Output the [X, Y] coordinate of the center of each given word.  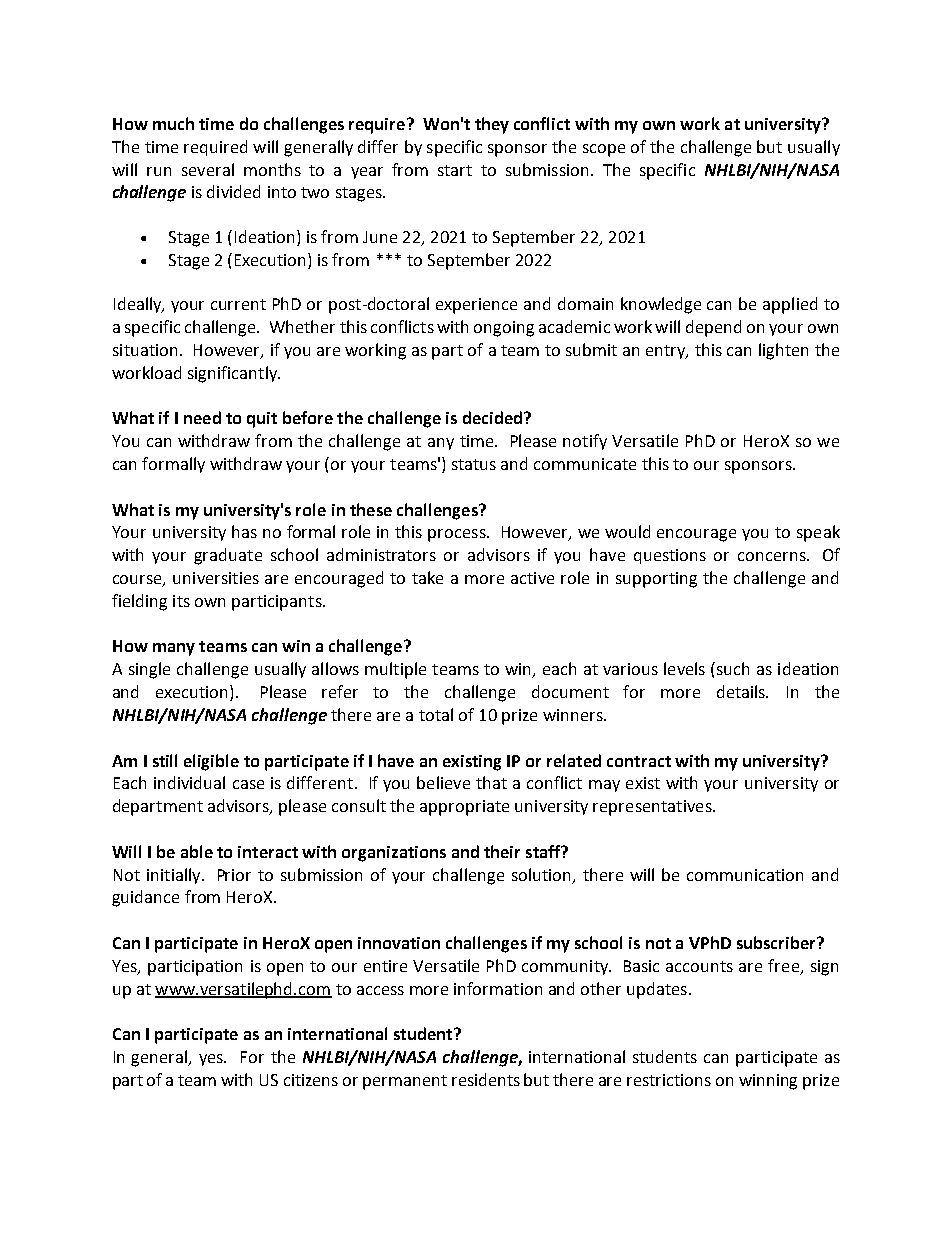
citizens [311, 1080]
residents [486, 1079]
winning [768, 1082]
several [208, 169]
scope [604, 150]
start [455, 170]
